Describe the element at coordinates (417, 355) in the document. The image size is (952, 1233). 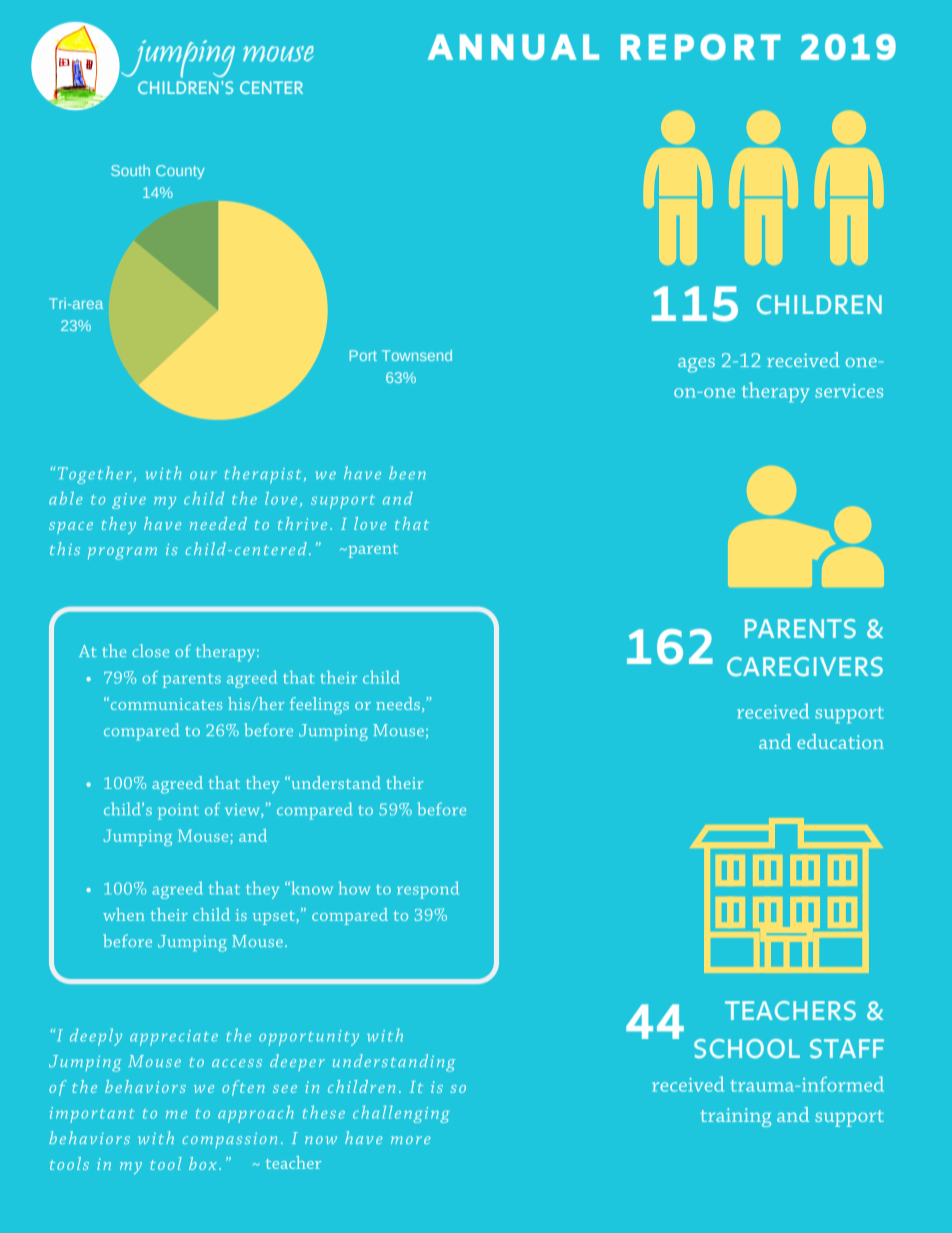
I see `Townsend` at that location.
